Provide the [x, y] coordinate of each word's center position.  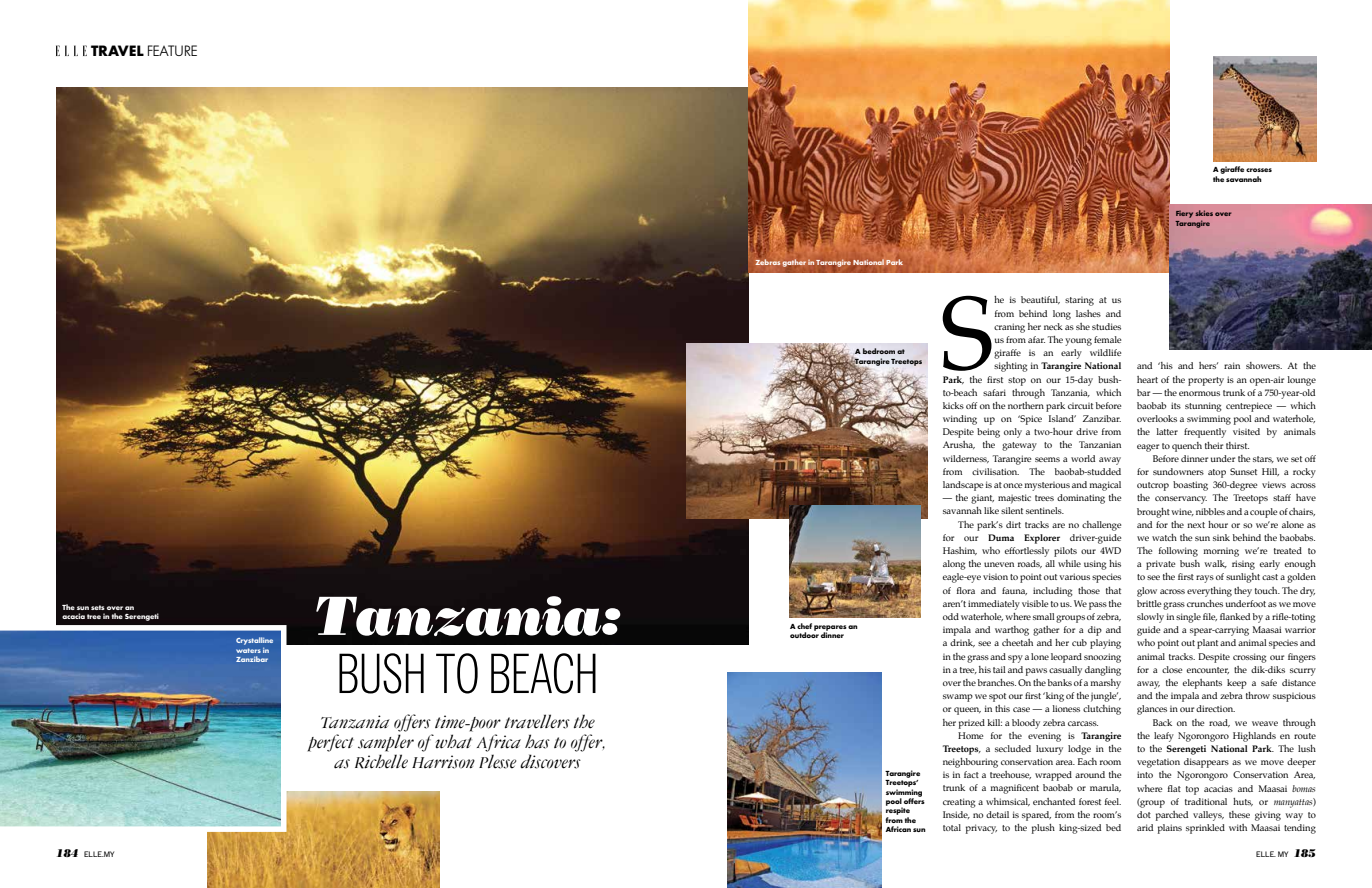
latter [1167, 431]
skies [1204, 213]
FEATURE [172, 50]
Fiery [1184, 214]
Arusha [959, 445]
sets [98, 607]
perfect [331, 743]
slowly [1150, 618]
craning [1009, 328]
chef [804, 626]
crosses [1259, 170]
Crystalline [254, 642]
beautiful [1040, 300]
